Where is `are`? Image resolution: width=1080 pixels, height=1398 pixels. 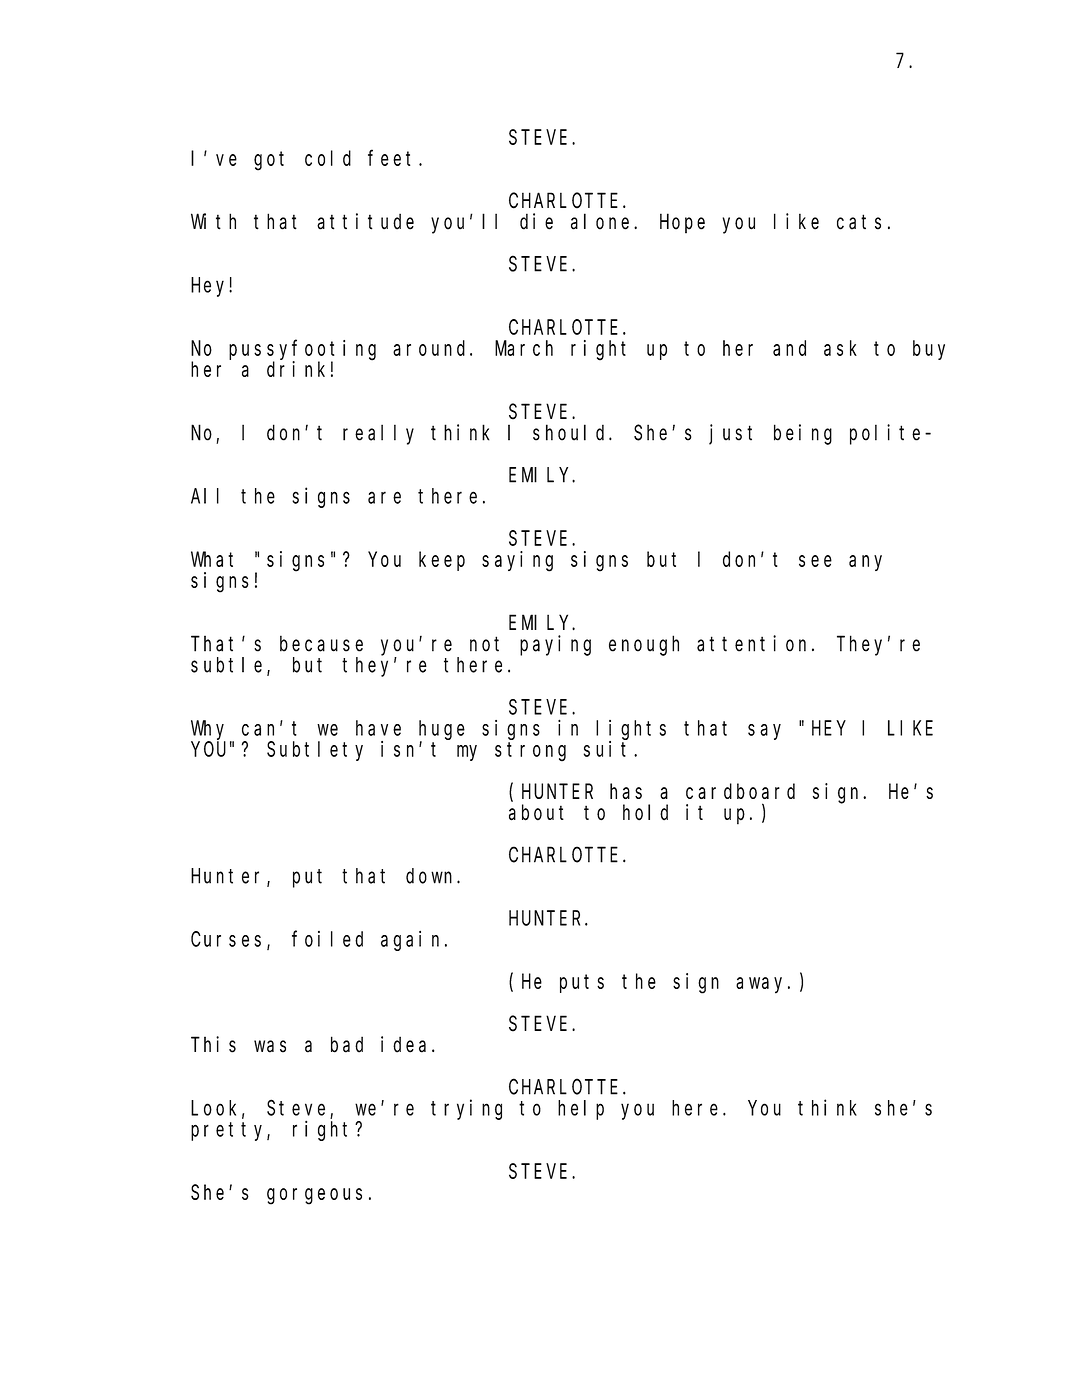 are is located at coordinates (384, 498).
